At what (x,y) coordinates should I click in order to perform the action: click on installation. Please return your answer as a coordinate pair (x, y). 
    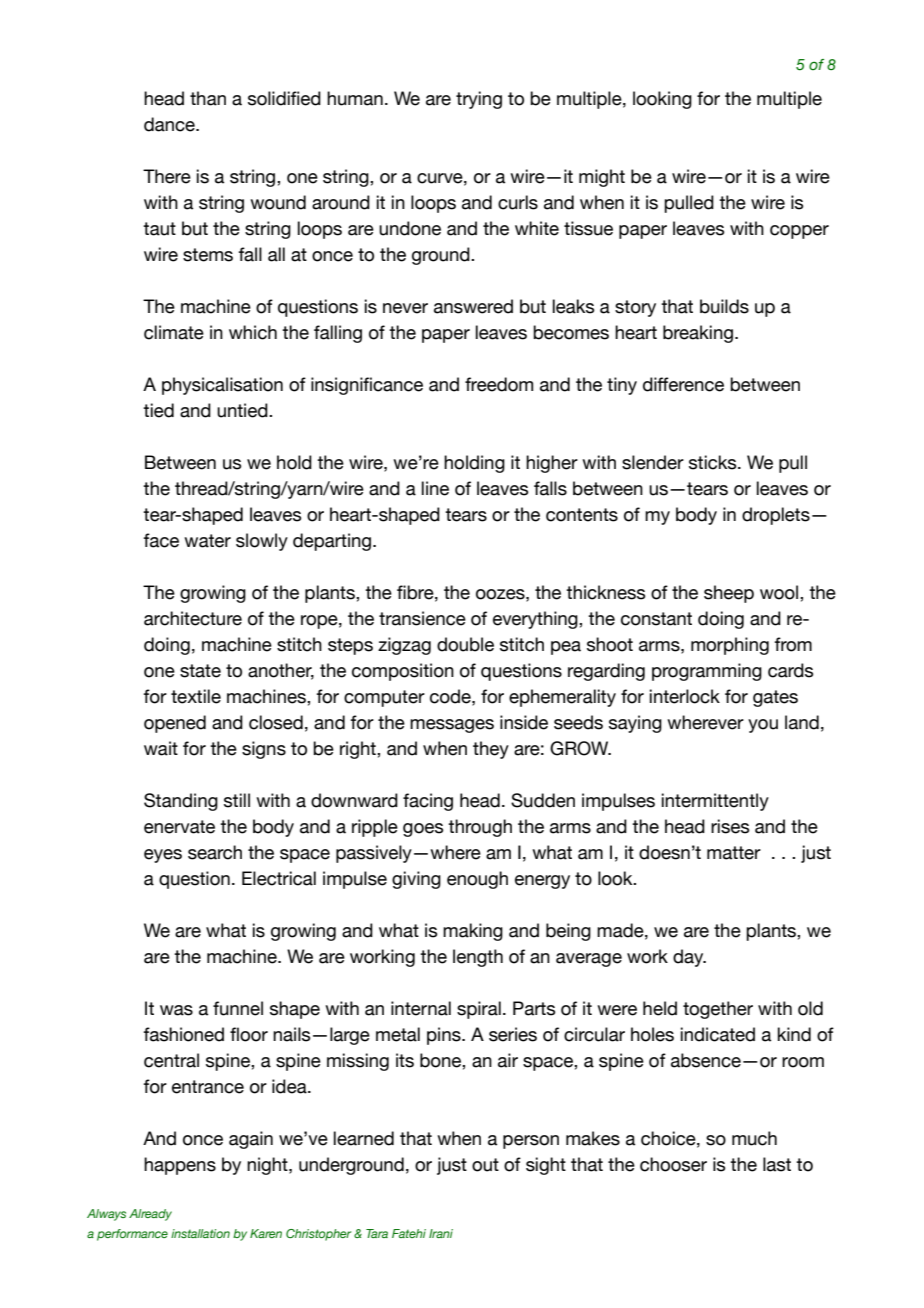
    Looking at the image, I should click on (200, 1233).
